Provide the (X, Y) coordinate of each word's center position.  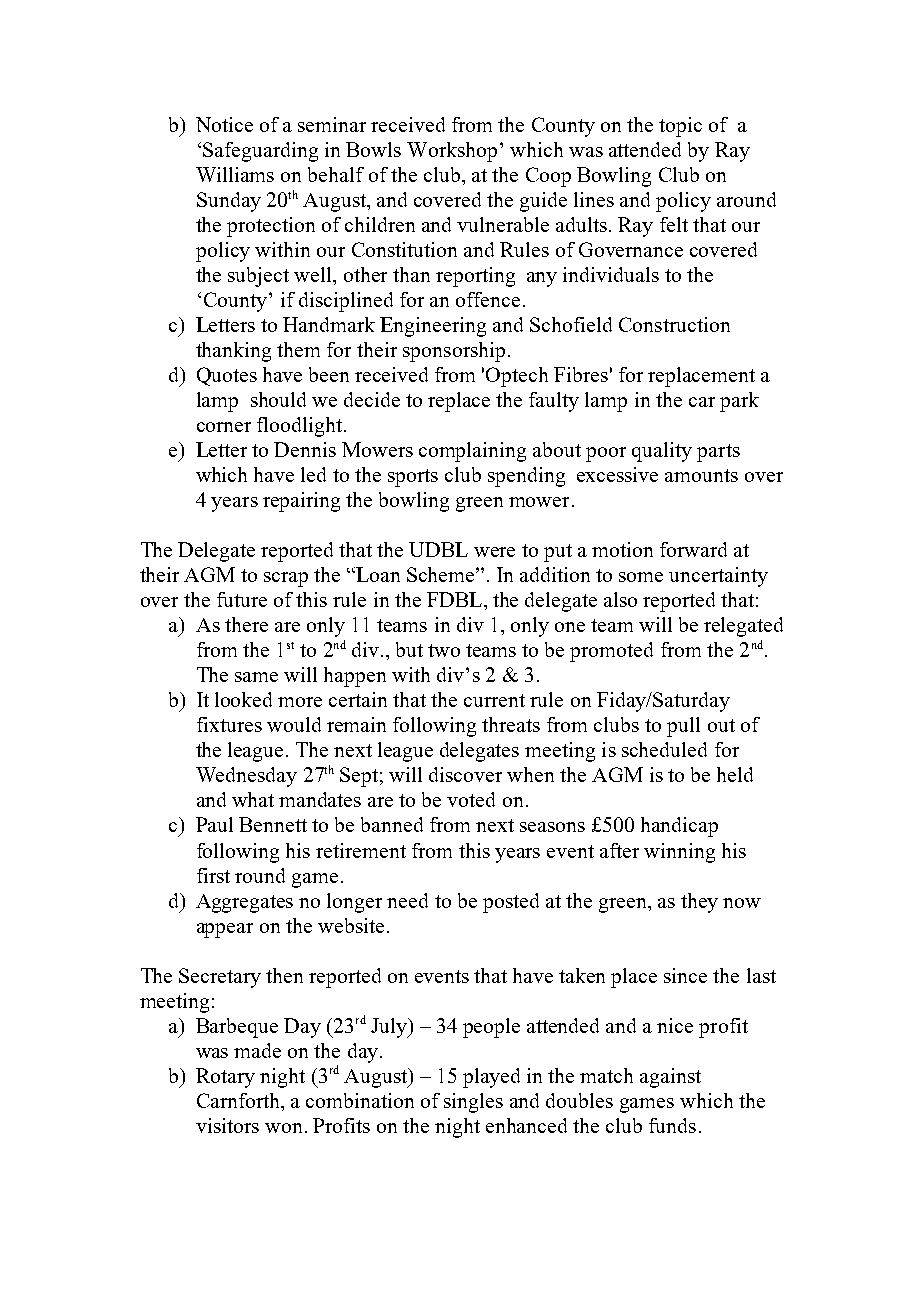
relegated (743, 627)
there (246, 624)
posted (511, 903)
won (283, 1128)
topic (680, 127)
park (739, 402)
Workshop (452, 152)
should (278, 399)
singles (473, 1103)
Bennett (273, 824)
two (444, 650)
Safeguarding (260, 152)
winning (679, 853)
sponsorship (454, 352)
